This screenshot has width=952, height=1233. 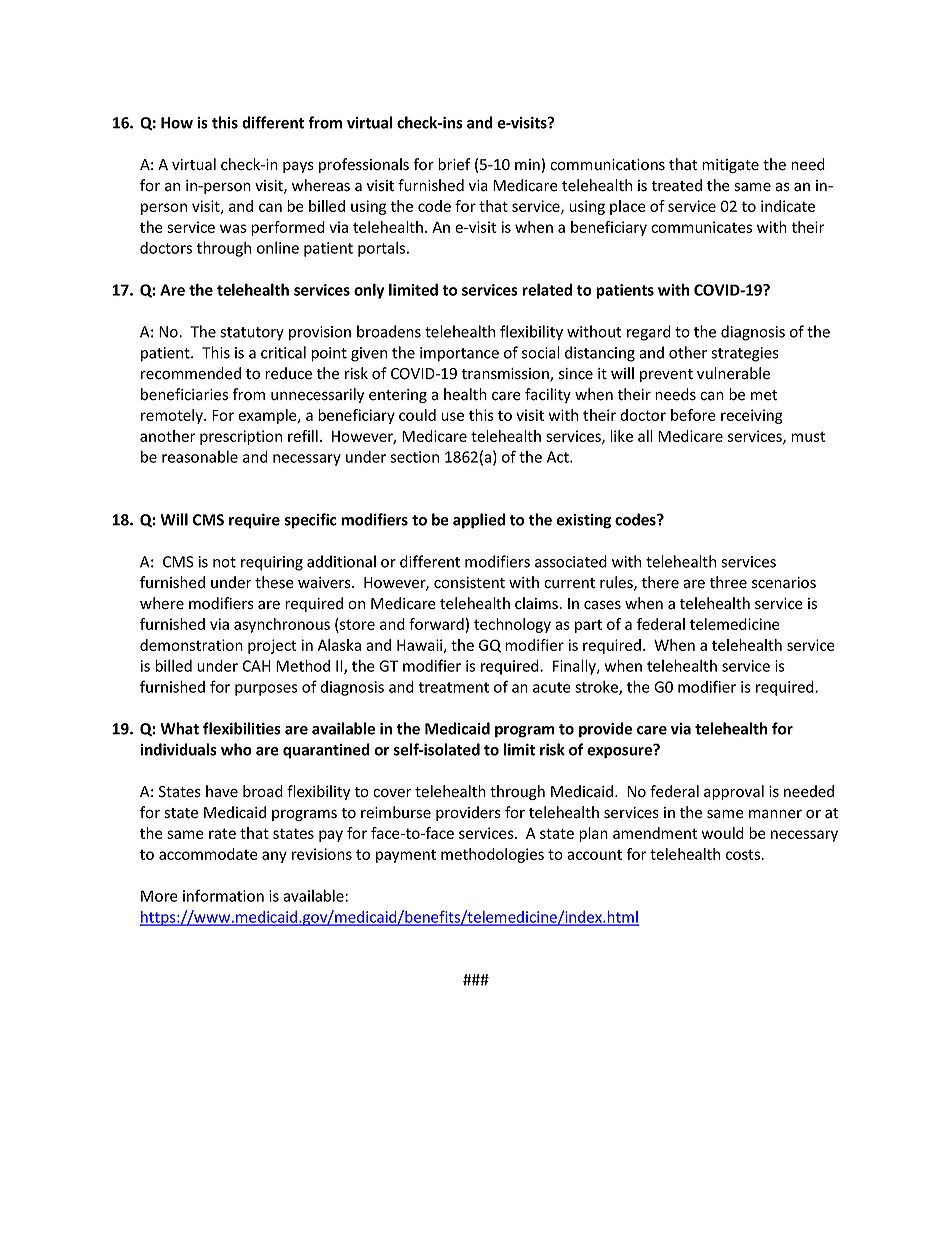 What do you see at coordinates (298, 167) in the screenshot?
I see `pays` at bounding box center [298, 167].
